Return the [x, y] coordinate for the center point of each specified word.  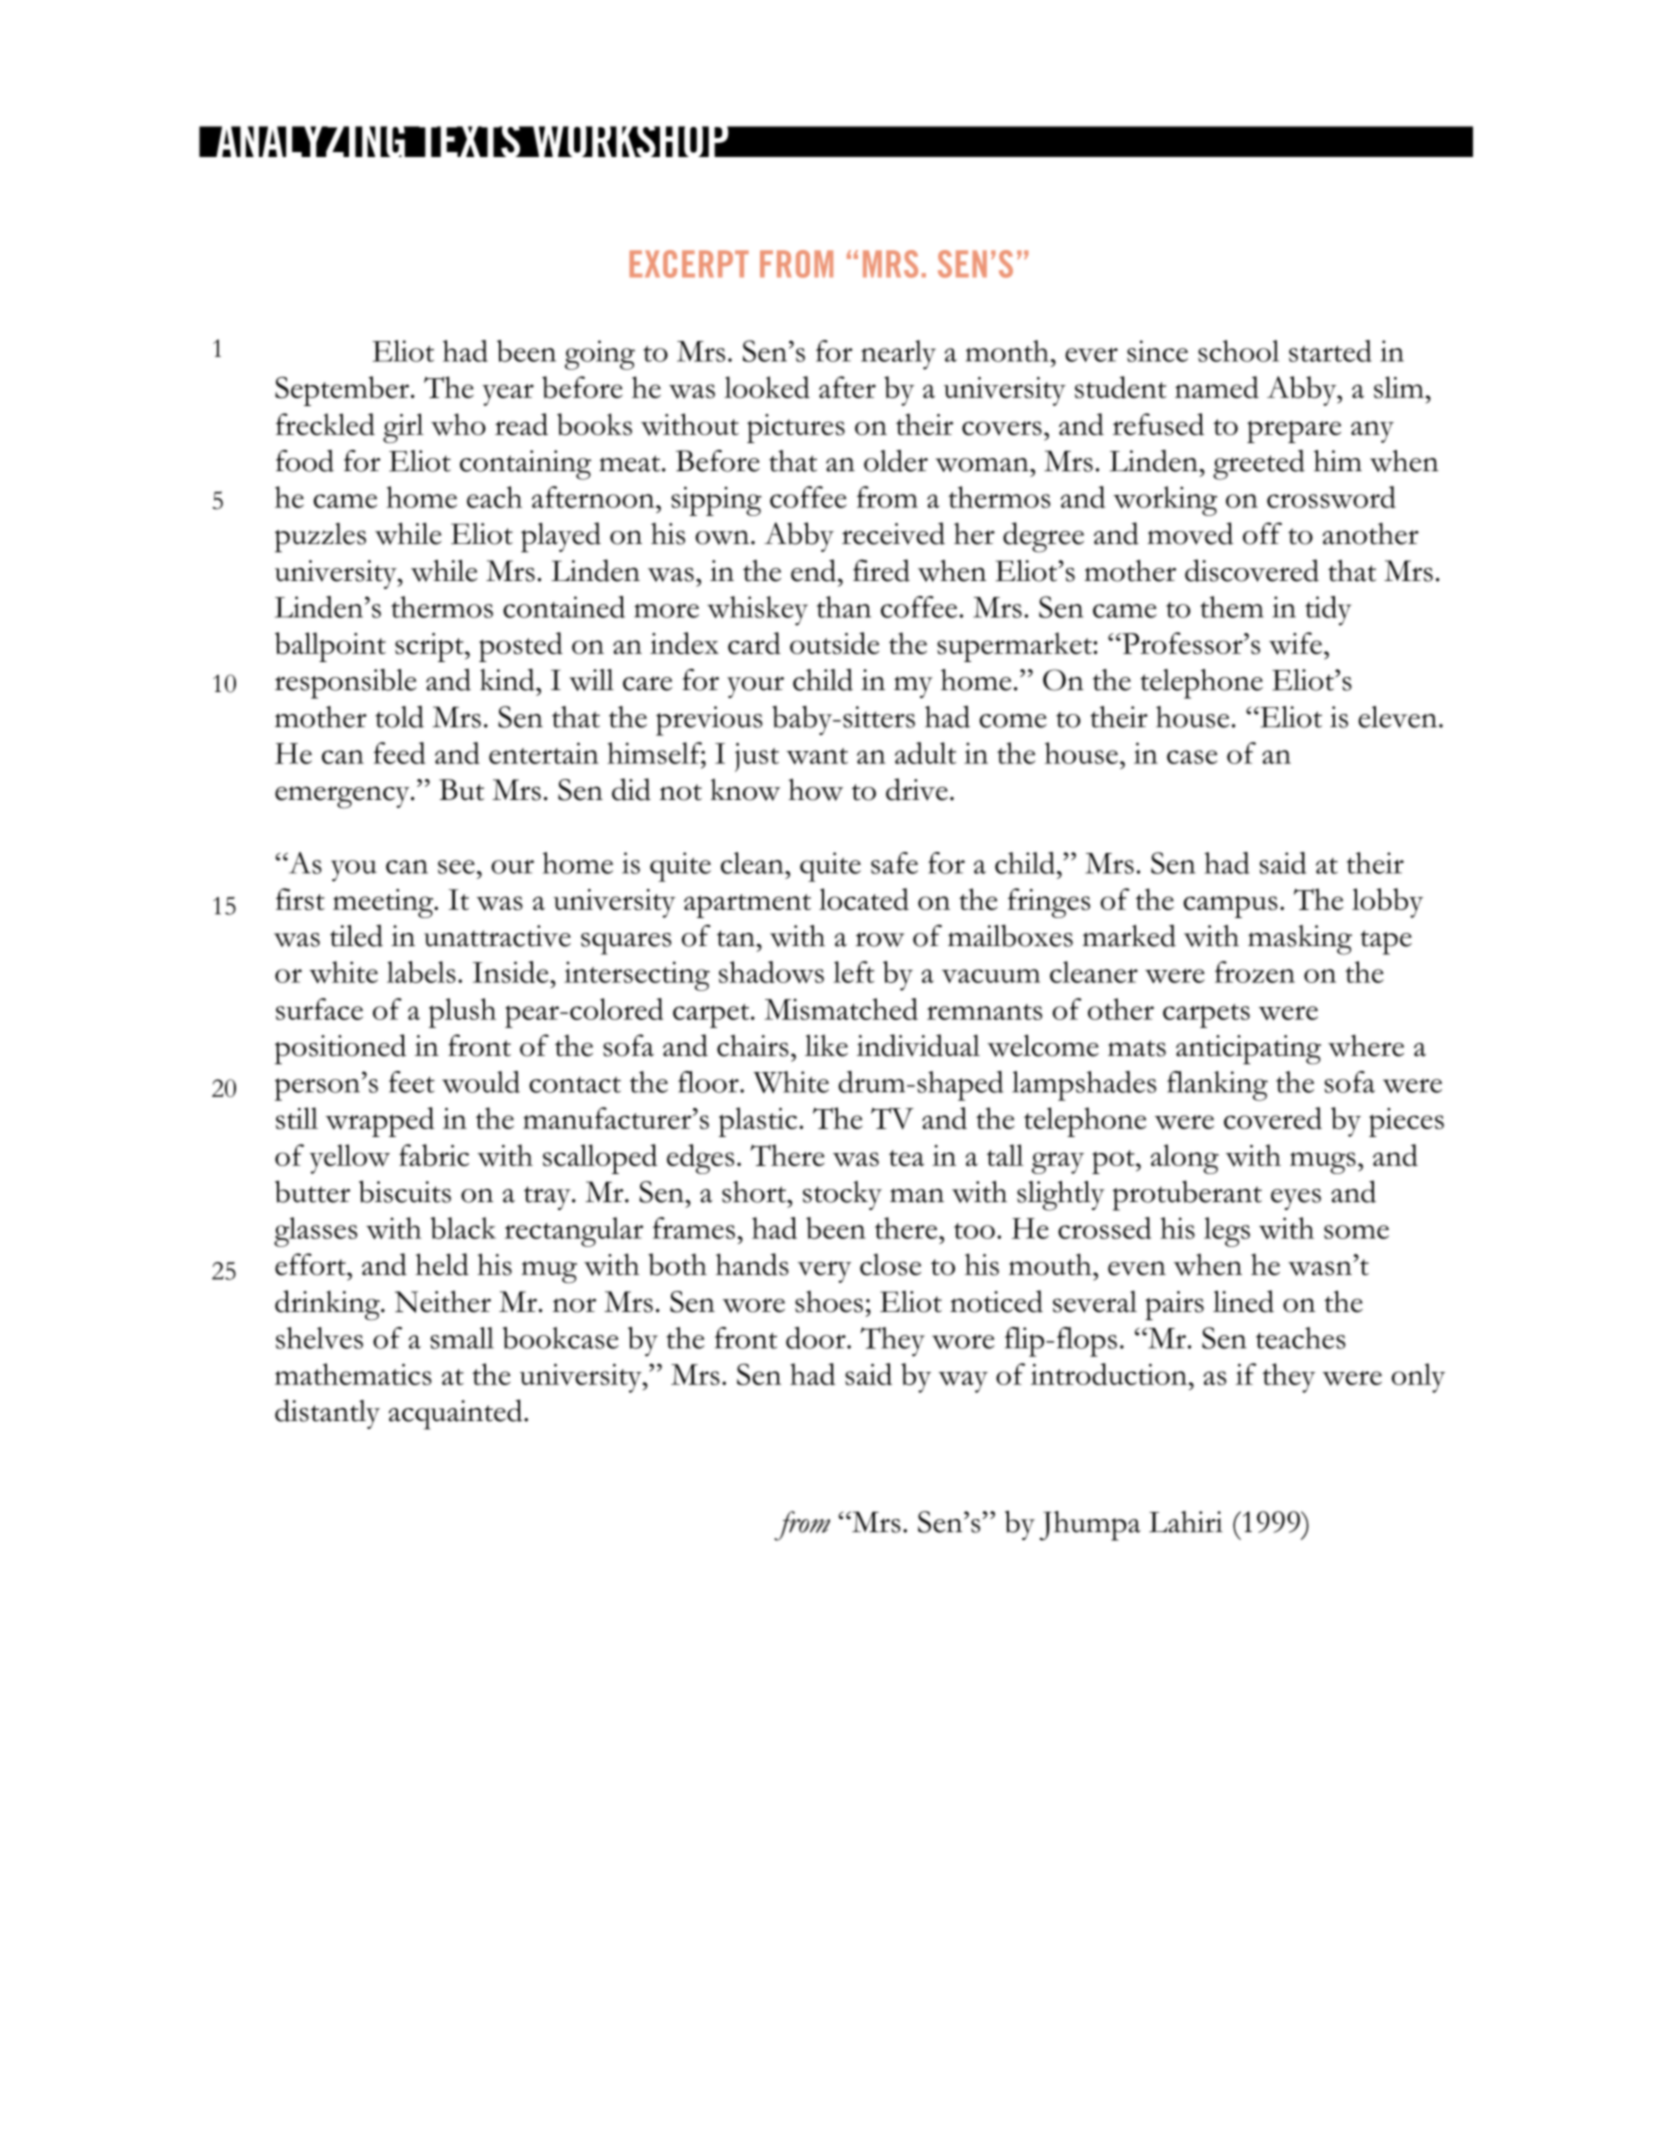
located [864, 899]
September [342, 391]
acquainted [457, 1414]
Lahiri [1186, 1522]
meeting [384, 903]
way [963, 1382]
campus [1230, 906]
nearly [898, 355]
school [1238, 351]
